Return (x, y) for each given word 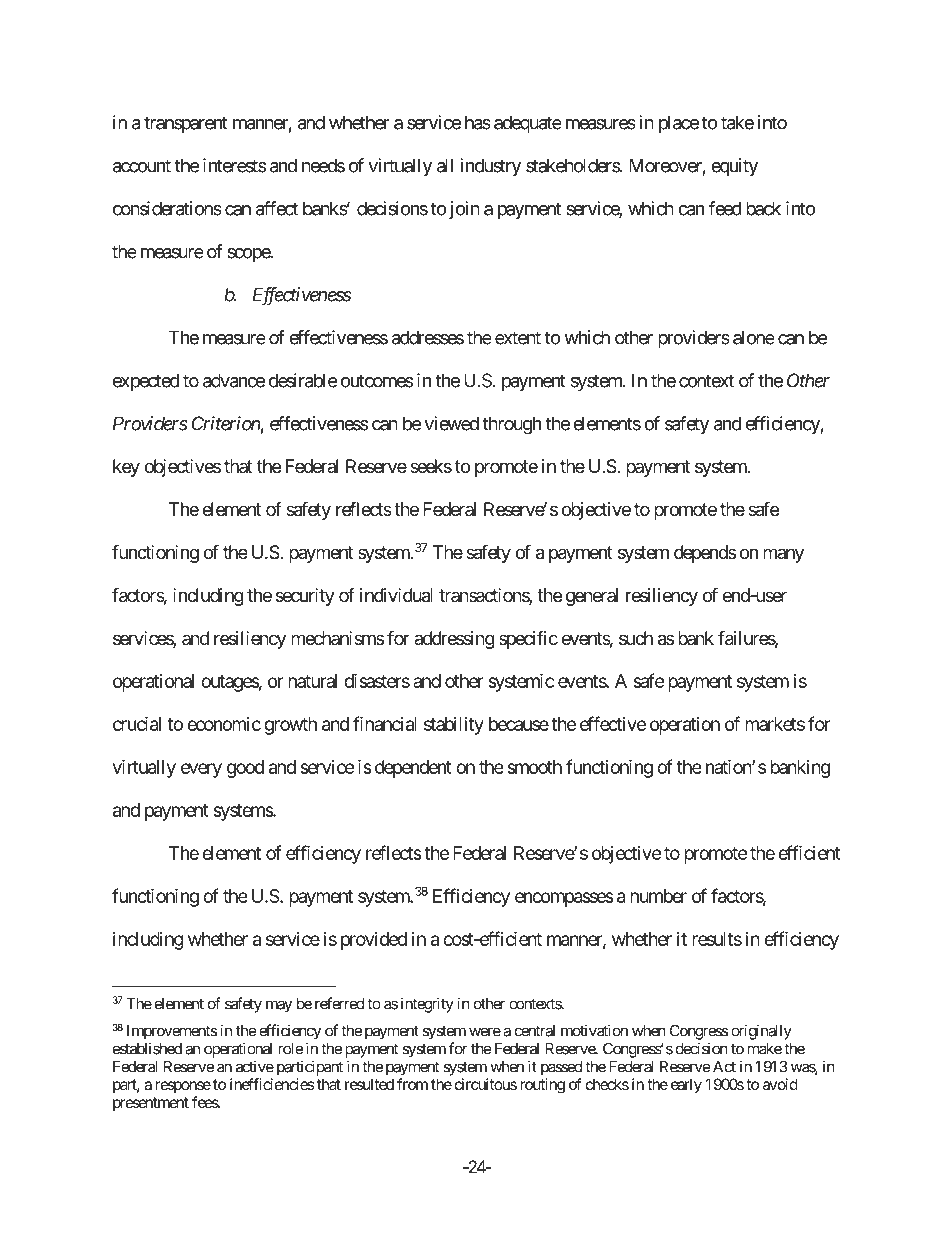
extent (518, 338)
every (201, 770)
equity (734, 167)
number (658, 896)
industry (490, 167)
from (412, 1084)
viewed (451, 423)
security (305, 597)
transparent (186, 124)
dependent (413, 769)
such (636, 638)
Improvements (172, 1032)
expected (146, 382)
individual (396, 595)
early (686, 1086)
